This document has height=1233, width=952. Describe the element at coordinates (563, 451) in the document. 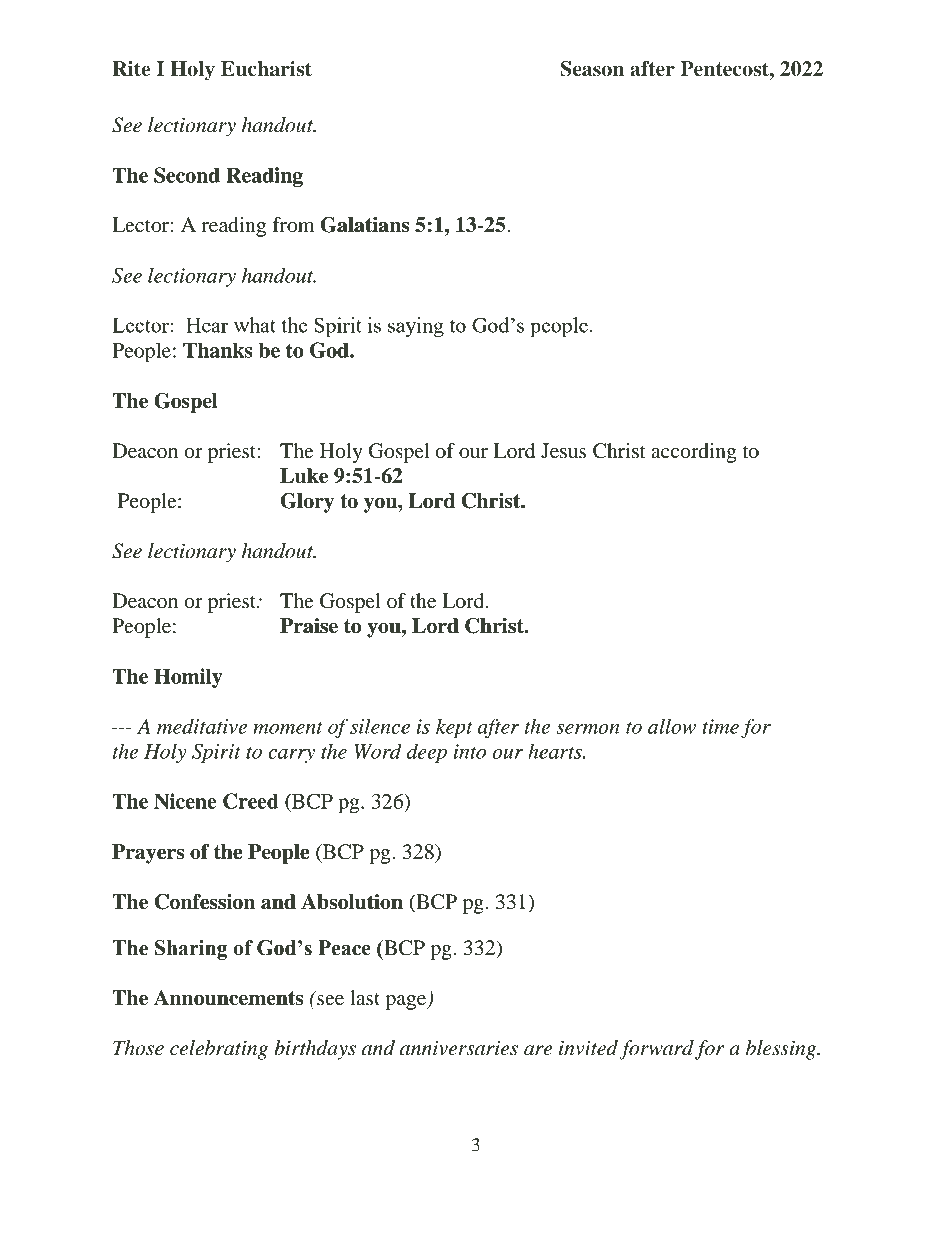

I see `Jesus` at that location.
